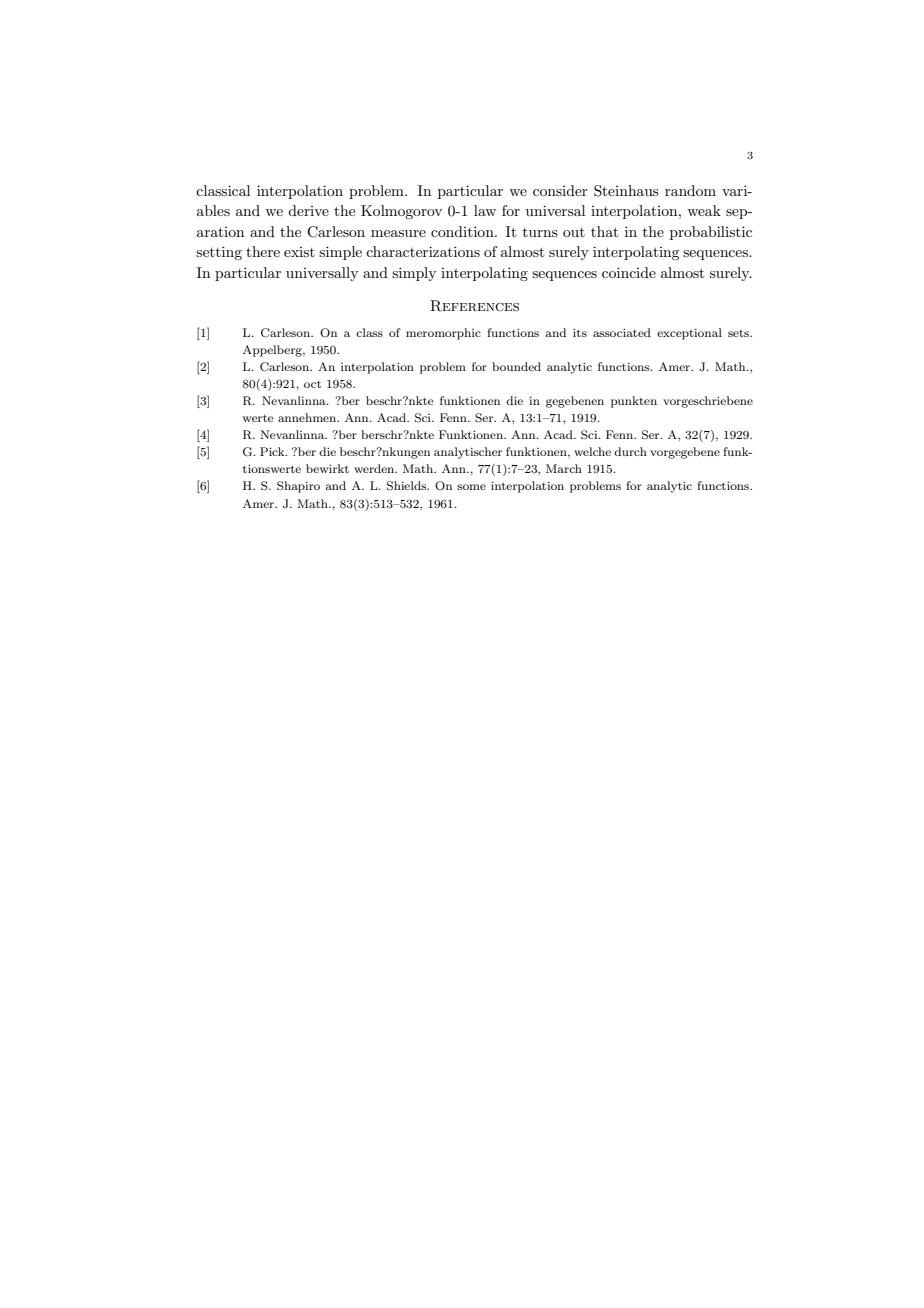 Image resolution: width=924 pixels, height=1308 pixels. Describe the element at coordinates (299, 252) in the image. I see `exist` at that location.
